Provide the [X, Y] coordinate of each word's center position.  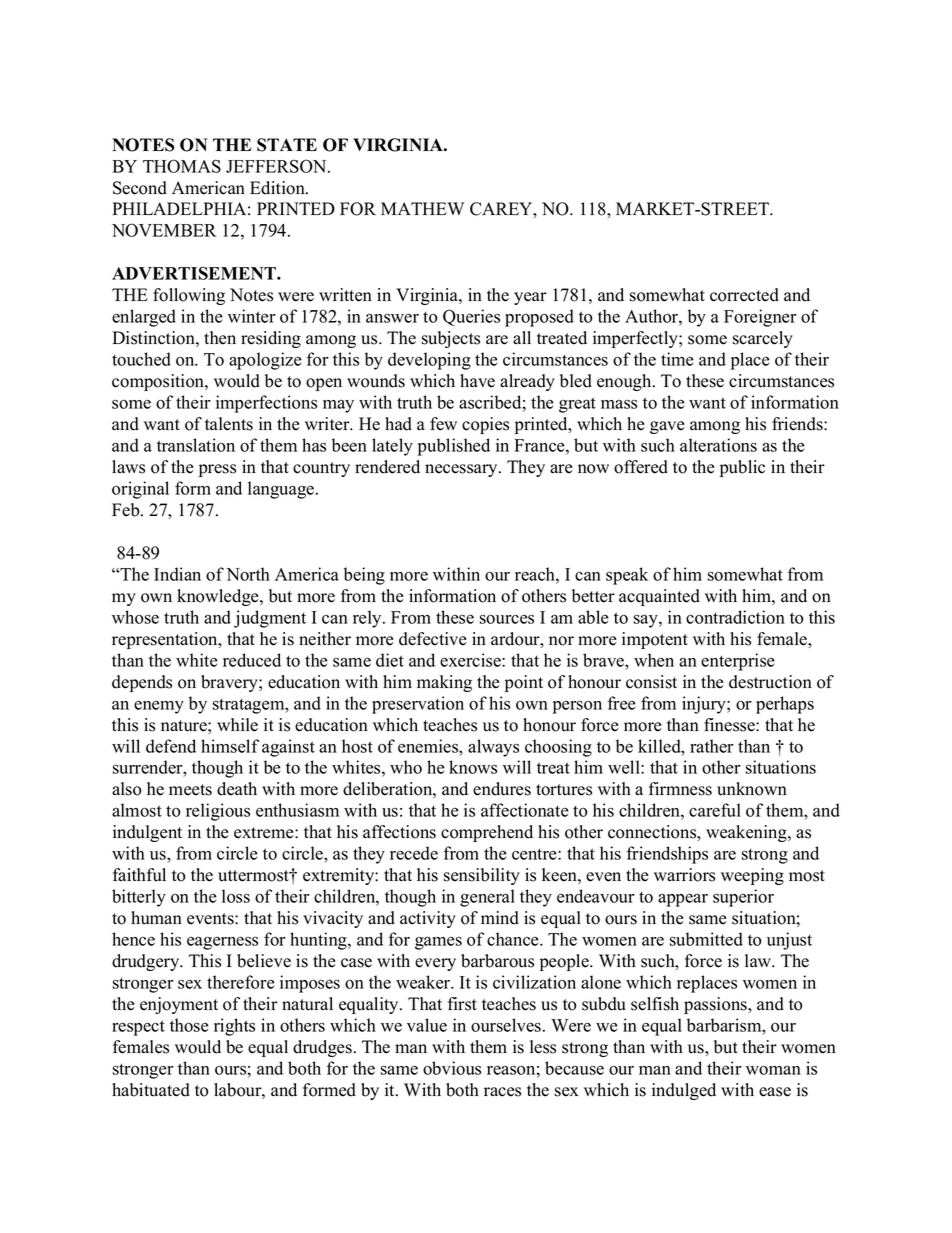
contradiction [735, 617]
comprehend [487, 833]
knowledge [219, 597]
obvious [452, 1068]
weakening [747, 833]
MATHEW [422, 208]
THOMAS [182, 166]
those [189, 1025]
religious [218, 812]
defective [433, 639]
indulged [684, 1091]
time [677, 359]
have [477, 381]
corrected [744, 295]
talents [229, 424]
